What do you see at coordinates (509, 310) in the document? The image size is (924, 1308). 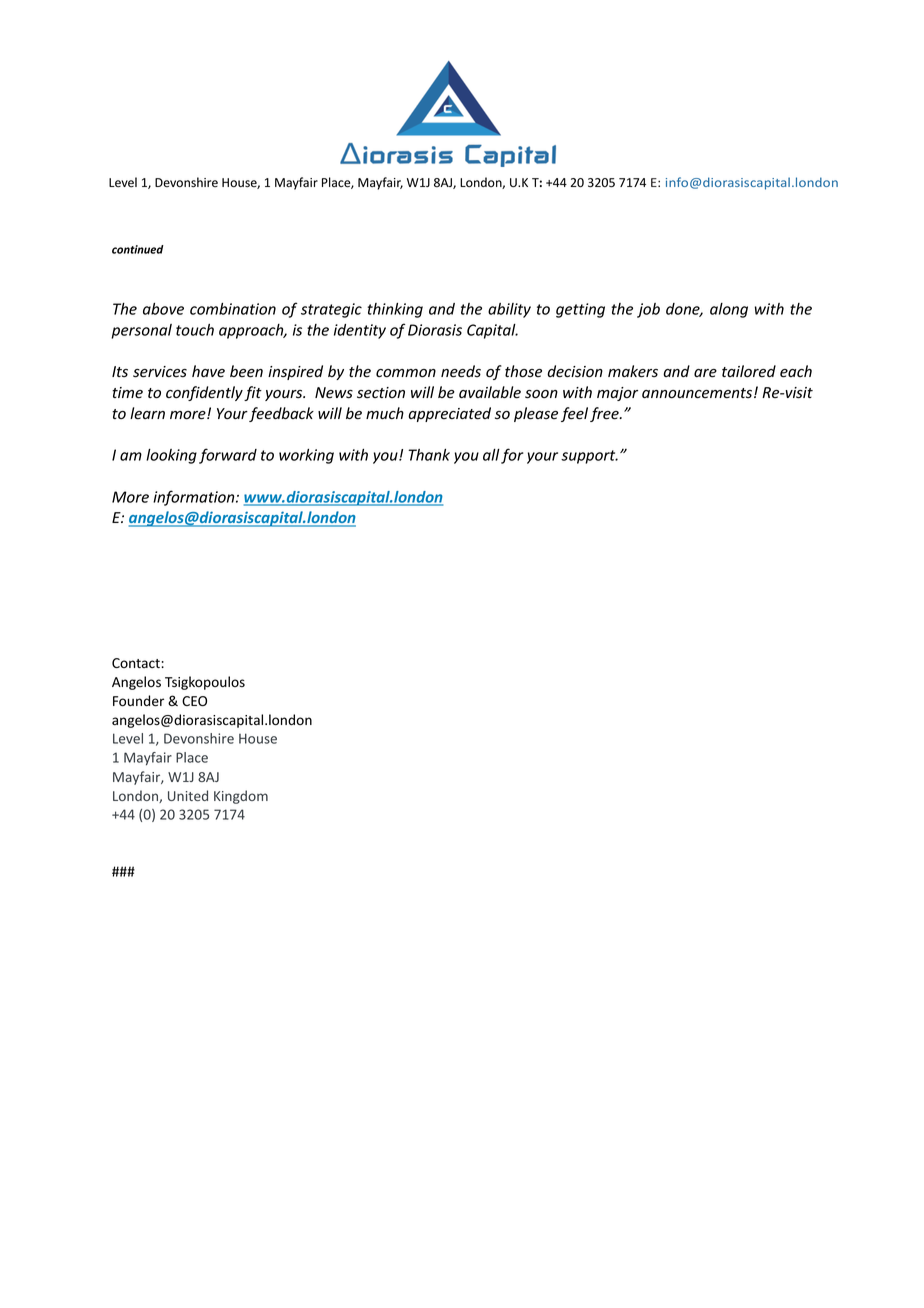 I see `ability` at bounding box center [509, 310].
